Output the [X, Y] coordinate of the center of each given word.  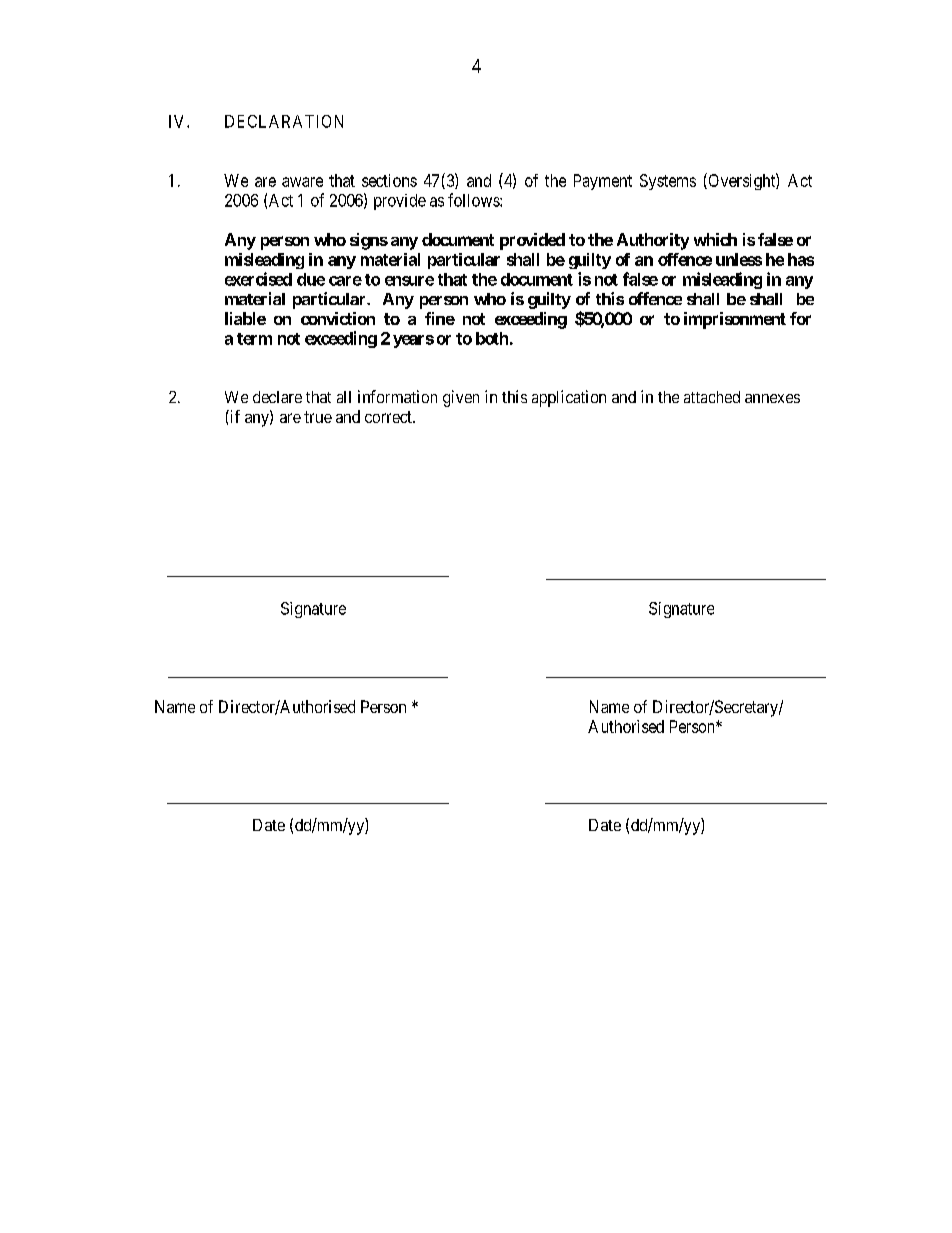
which [715, 239]
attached [712, 397]
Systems [668, 182]
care [345, 281]
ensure [409, 281]
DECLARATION [284, 121]
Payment [603, 182]
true [318, 417]
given [461, 398]
